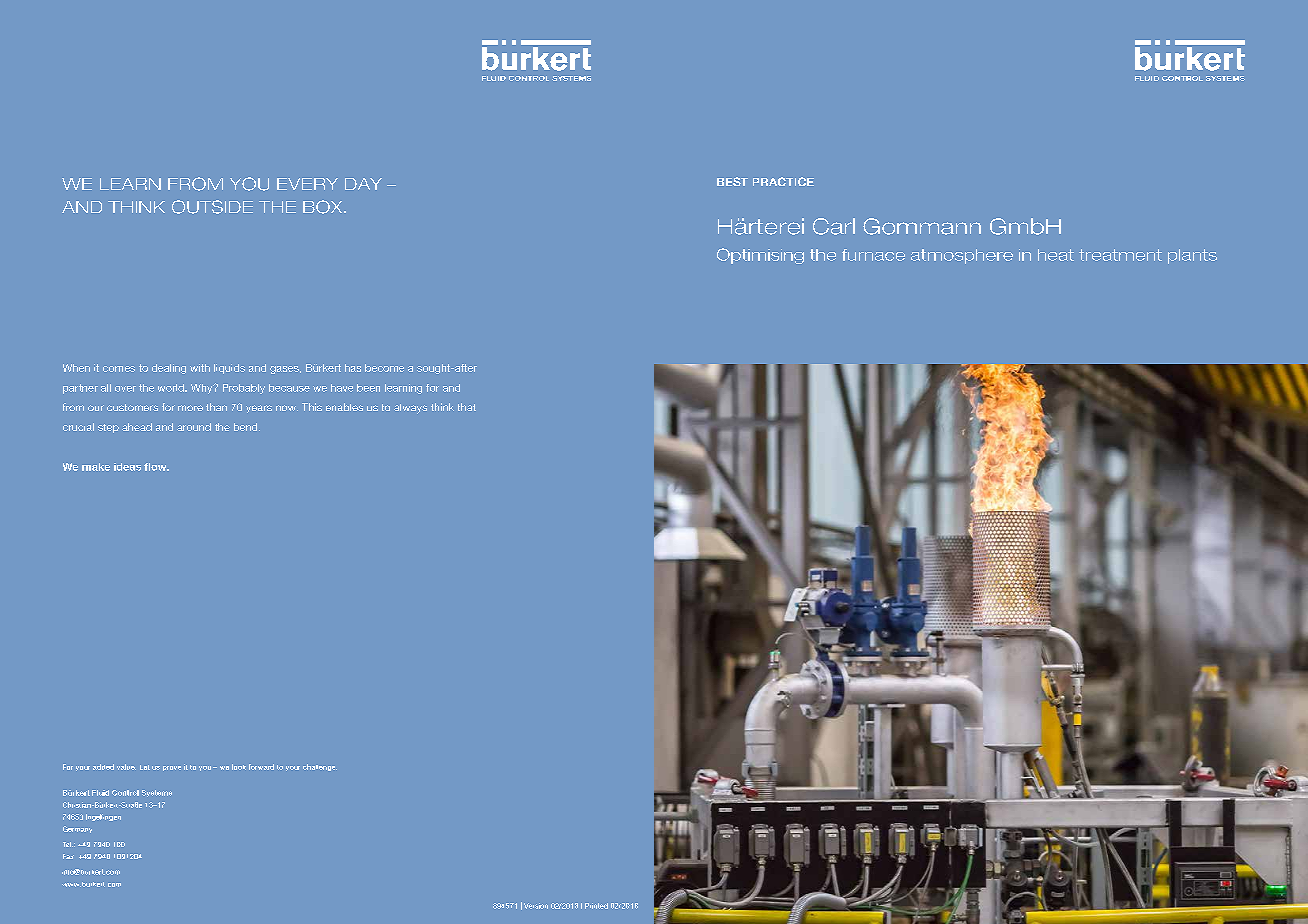 This screenshot has height=924, width=1308. Describe the element at coordinates (320, 767) in the screenshot. I see `challenge` at that location.
